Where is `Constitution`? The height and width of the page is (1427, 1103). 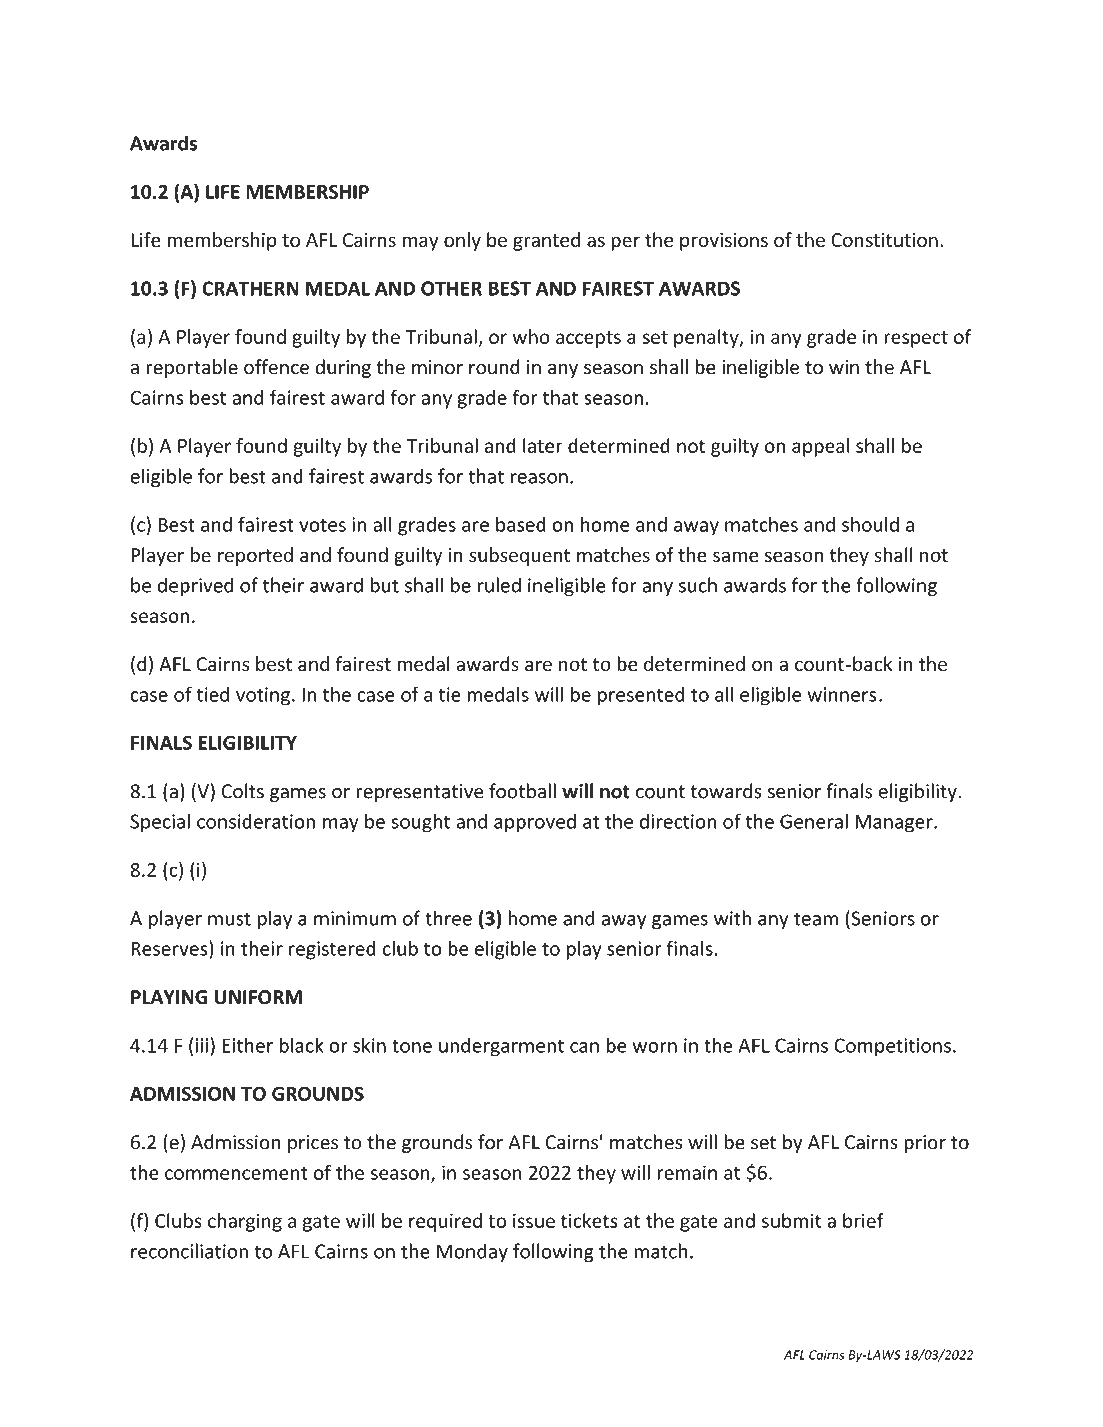
Constitution is located at coordinates (884, 240).
